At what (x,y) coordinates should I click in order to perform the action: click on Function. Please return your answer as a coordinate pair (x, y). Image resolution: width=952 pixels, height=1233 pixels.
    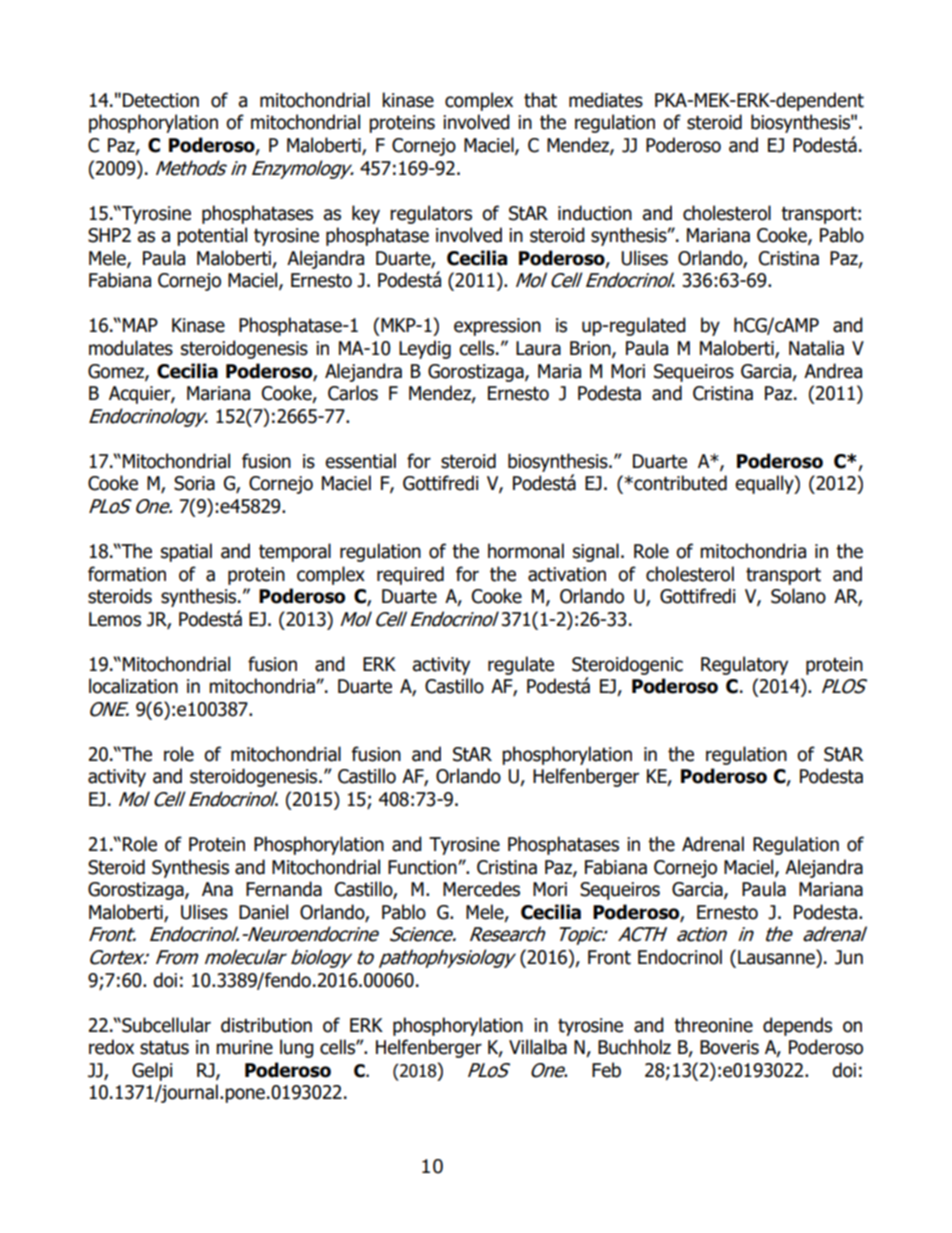
    Looking at the image, I should click on (423, 867).
